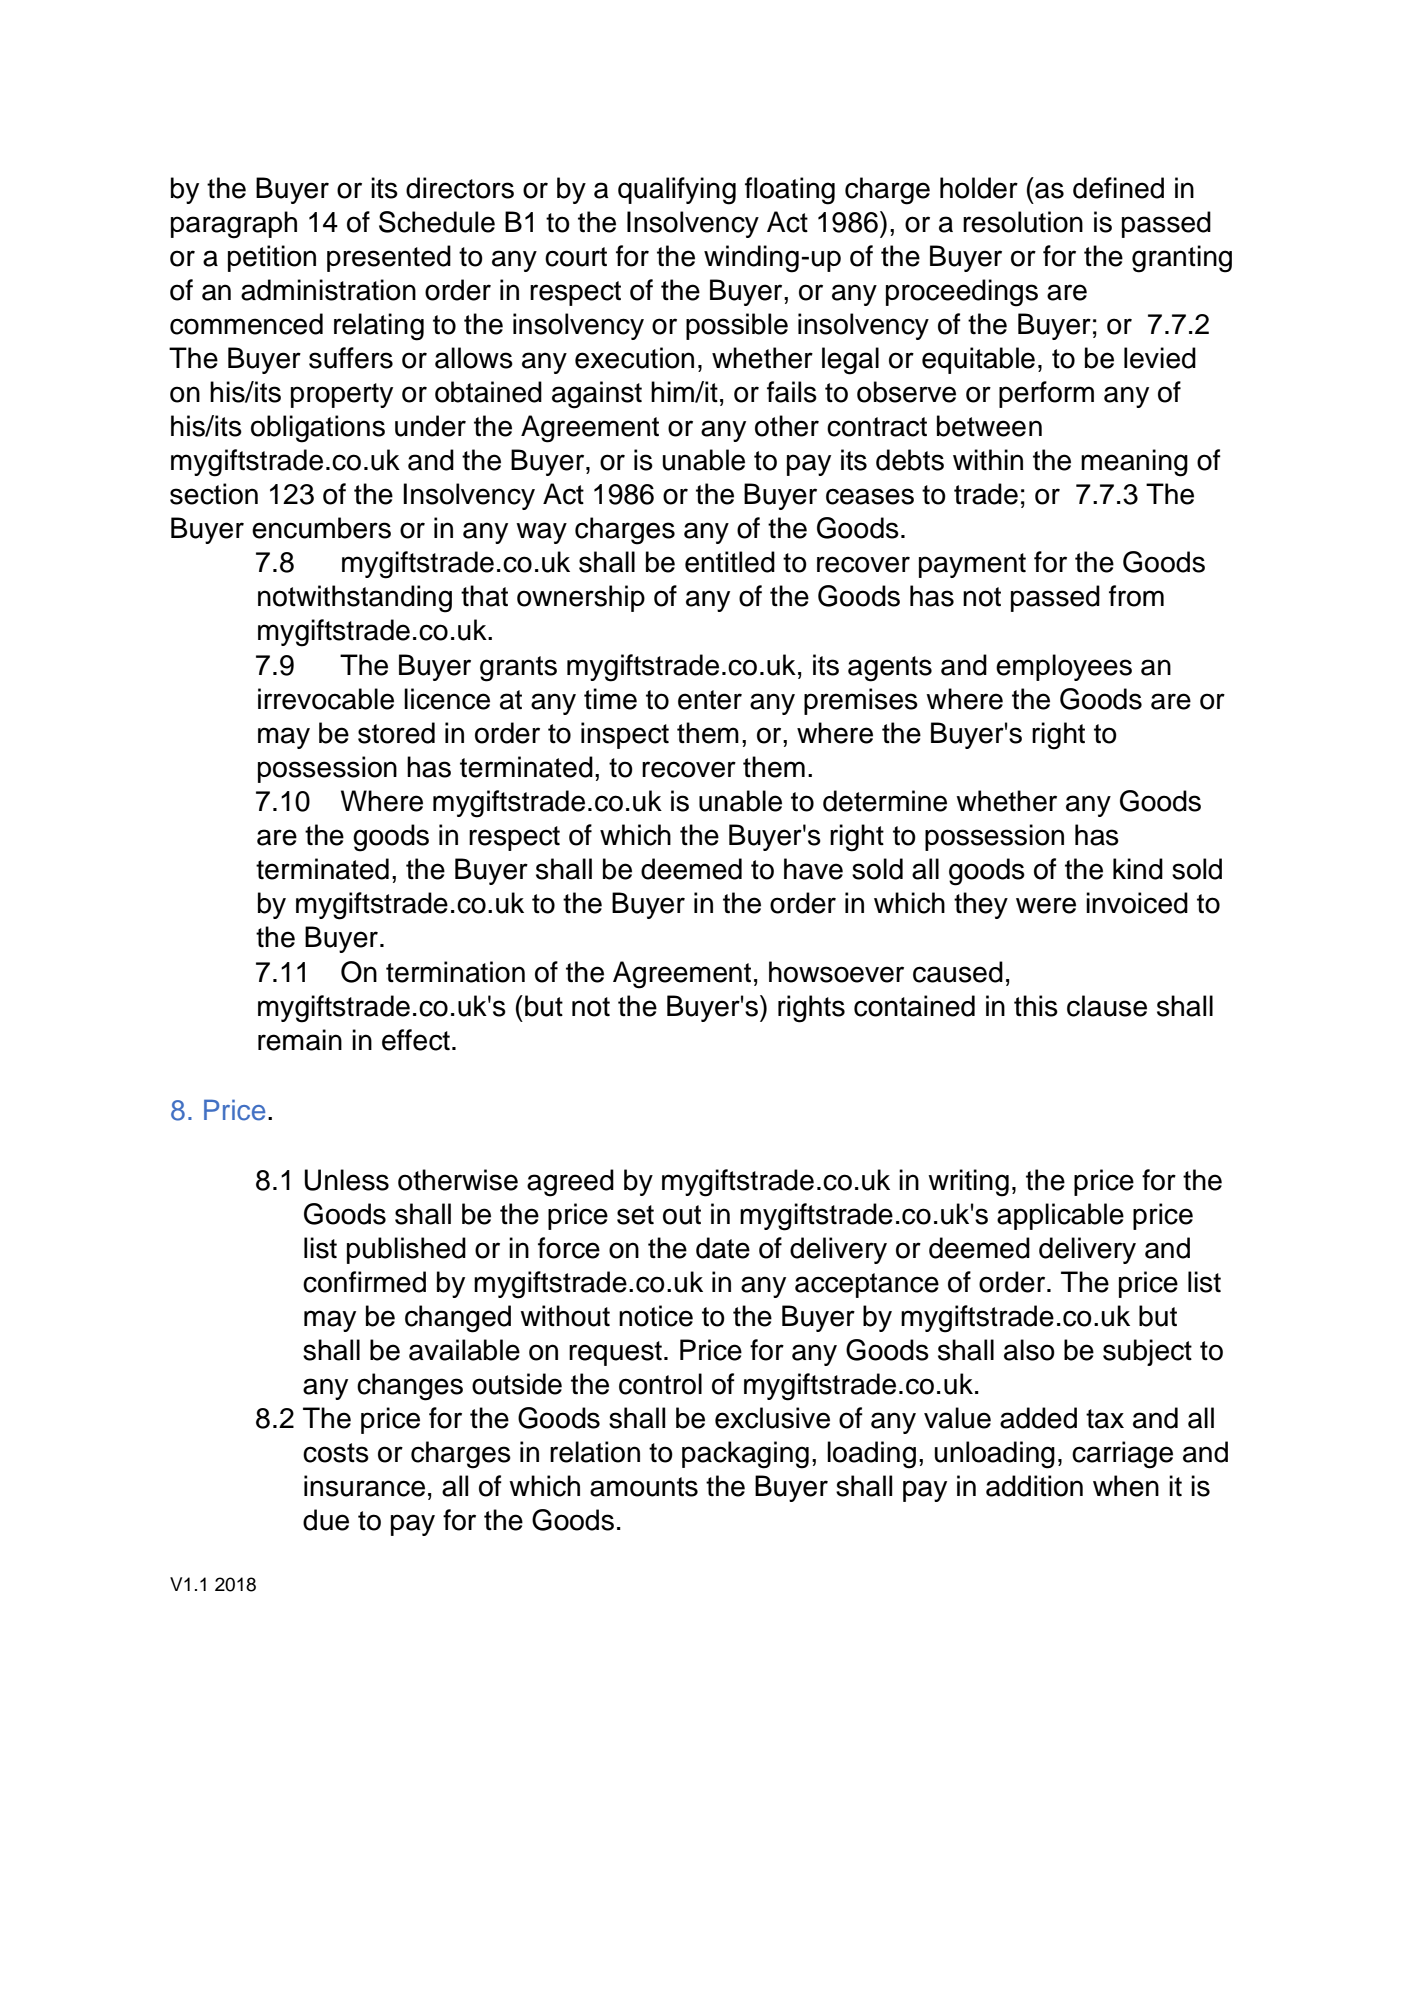 Image resolution: width=1407 pixels, height=1990 pixels. What do you see at coordinates (677, 191) in the page?
I see `qualifying` at bounding box center [677, 191].
